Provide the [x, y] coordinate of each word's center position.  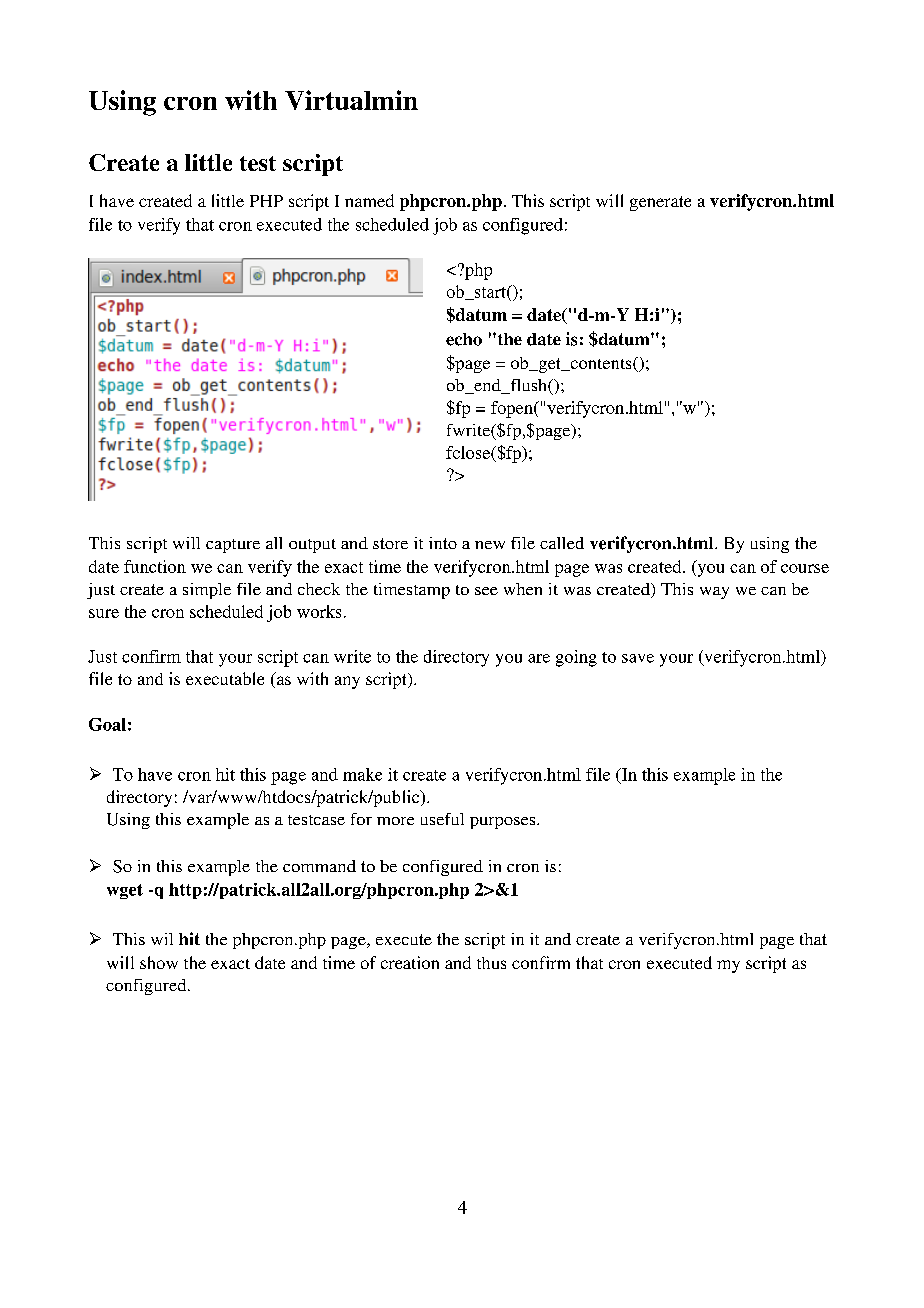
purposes [504, 823]
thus [491, 963]
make [362, 774]
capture [233, 546]
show [159, 962]
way [714, 593]
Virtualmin [351, 100]
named [369, 200]
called [562, 543]
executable [225, 678]
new [490, 545]
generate [660, 203]
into [443, 543]
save [638, 658]
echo [464, 339]
